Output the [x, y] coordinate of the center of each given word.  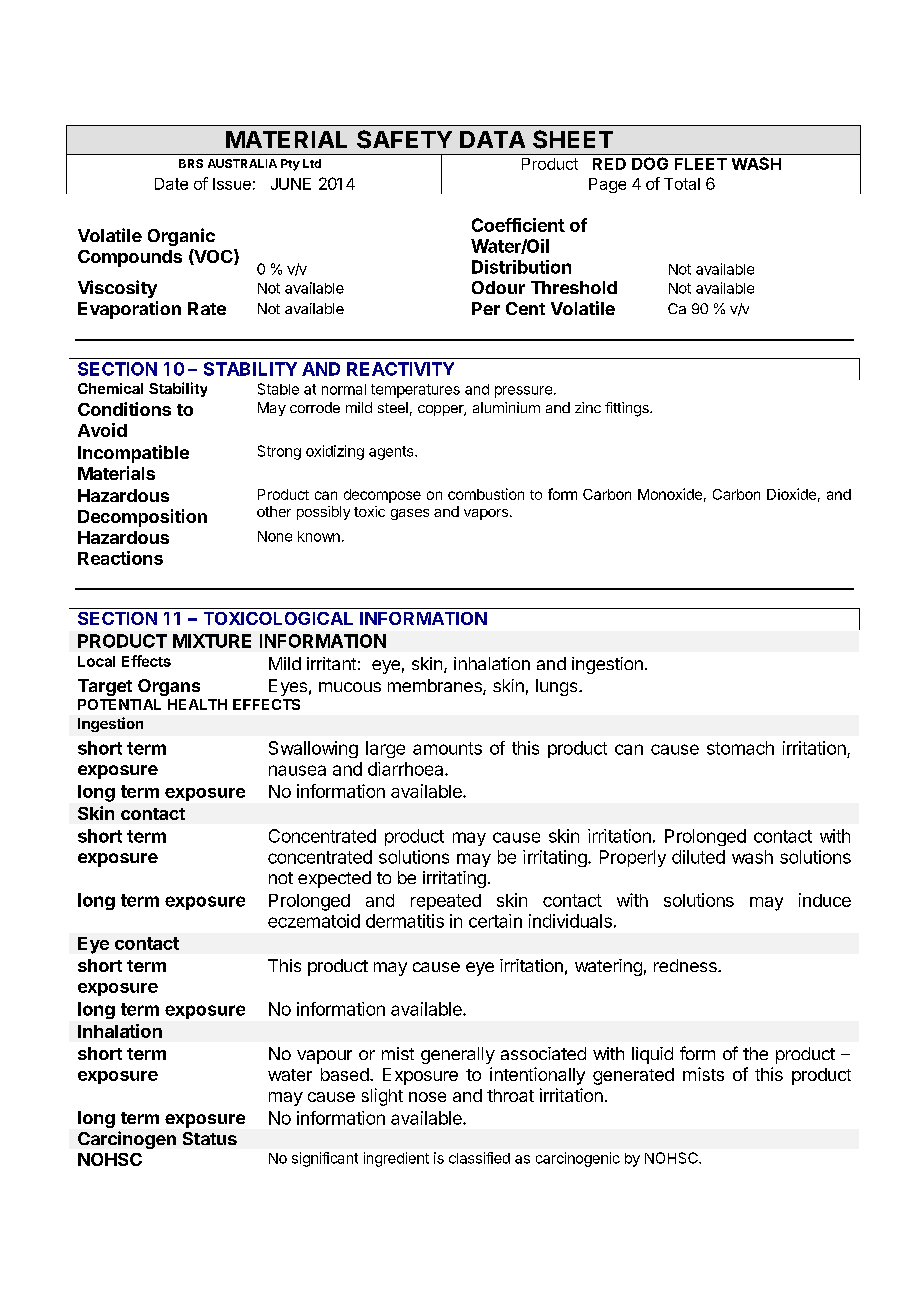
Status [210, 1138]
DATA [492, 139]
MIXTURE [212, 641]
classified [479, 1158]
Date [171, 184]
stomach [740, 748]
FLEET [701, 164]
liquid [652, 1055]
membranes [436, 687]
